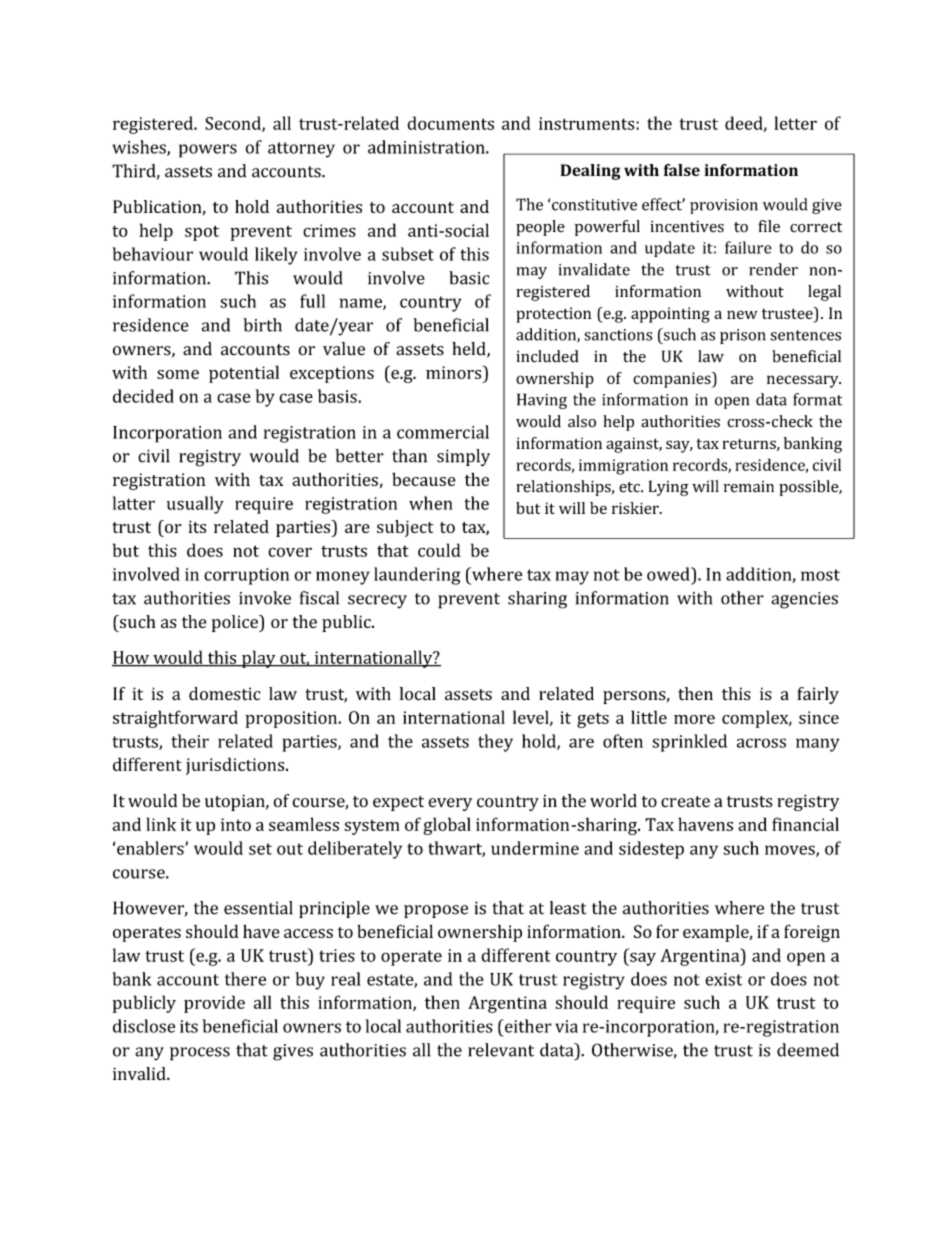 The height and width of the document is (1233, 952). Describe the element at coordinates (447, 826) in the document. I see `global` at that location.
